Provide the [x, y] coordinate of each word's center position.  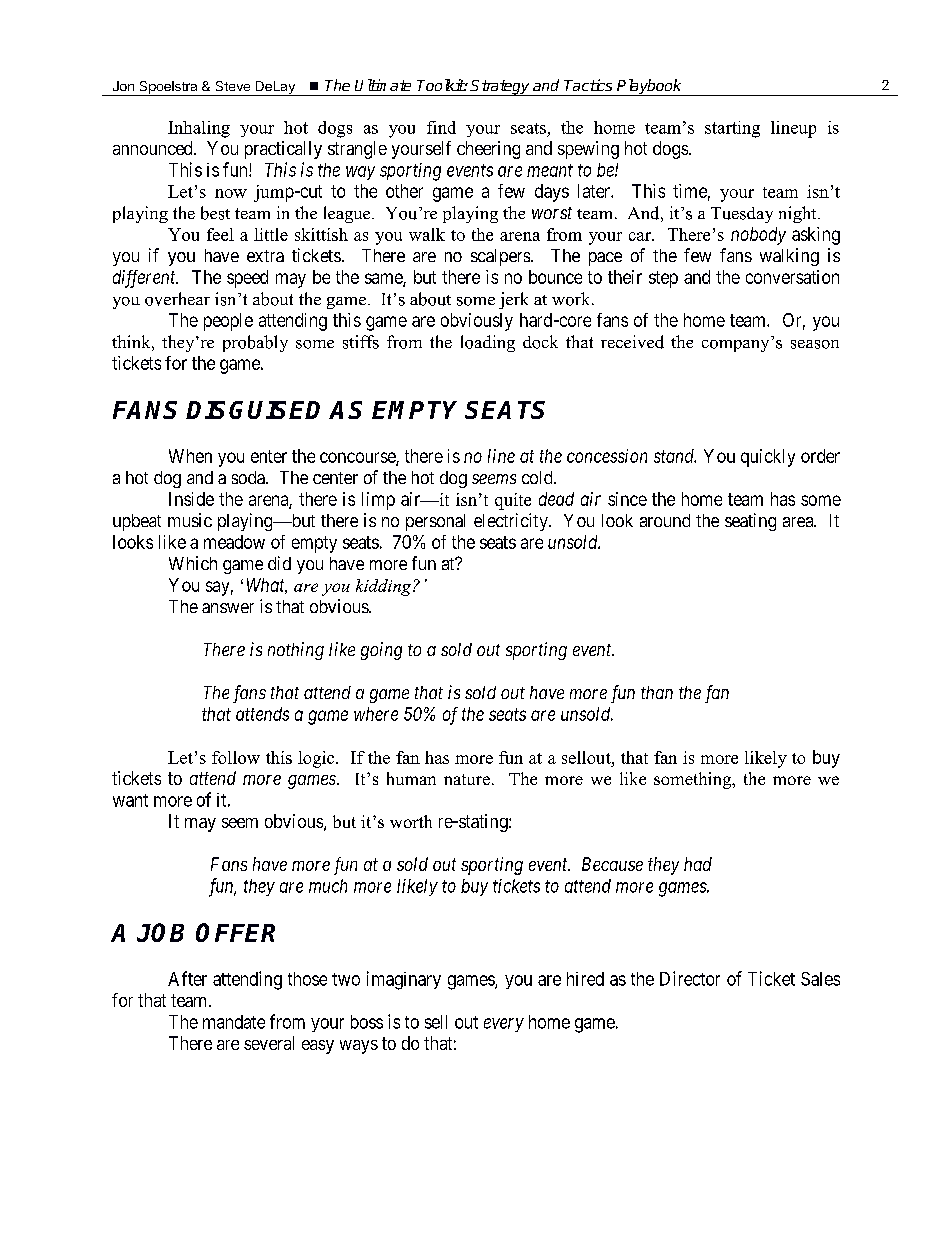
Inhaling [199, 129]
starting [732, 129]
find [441, 127]
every [504, 1025]
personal [435, 522]
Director [690, 978]
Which [193, 563]
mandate [234, 1022]
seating [750, 522]
